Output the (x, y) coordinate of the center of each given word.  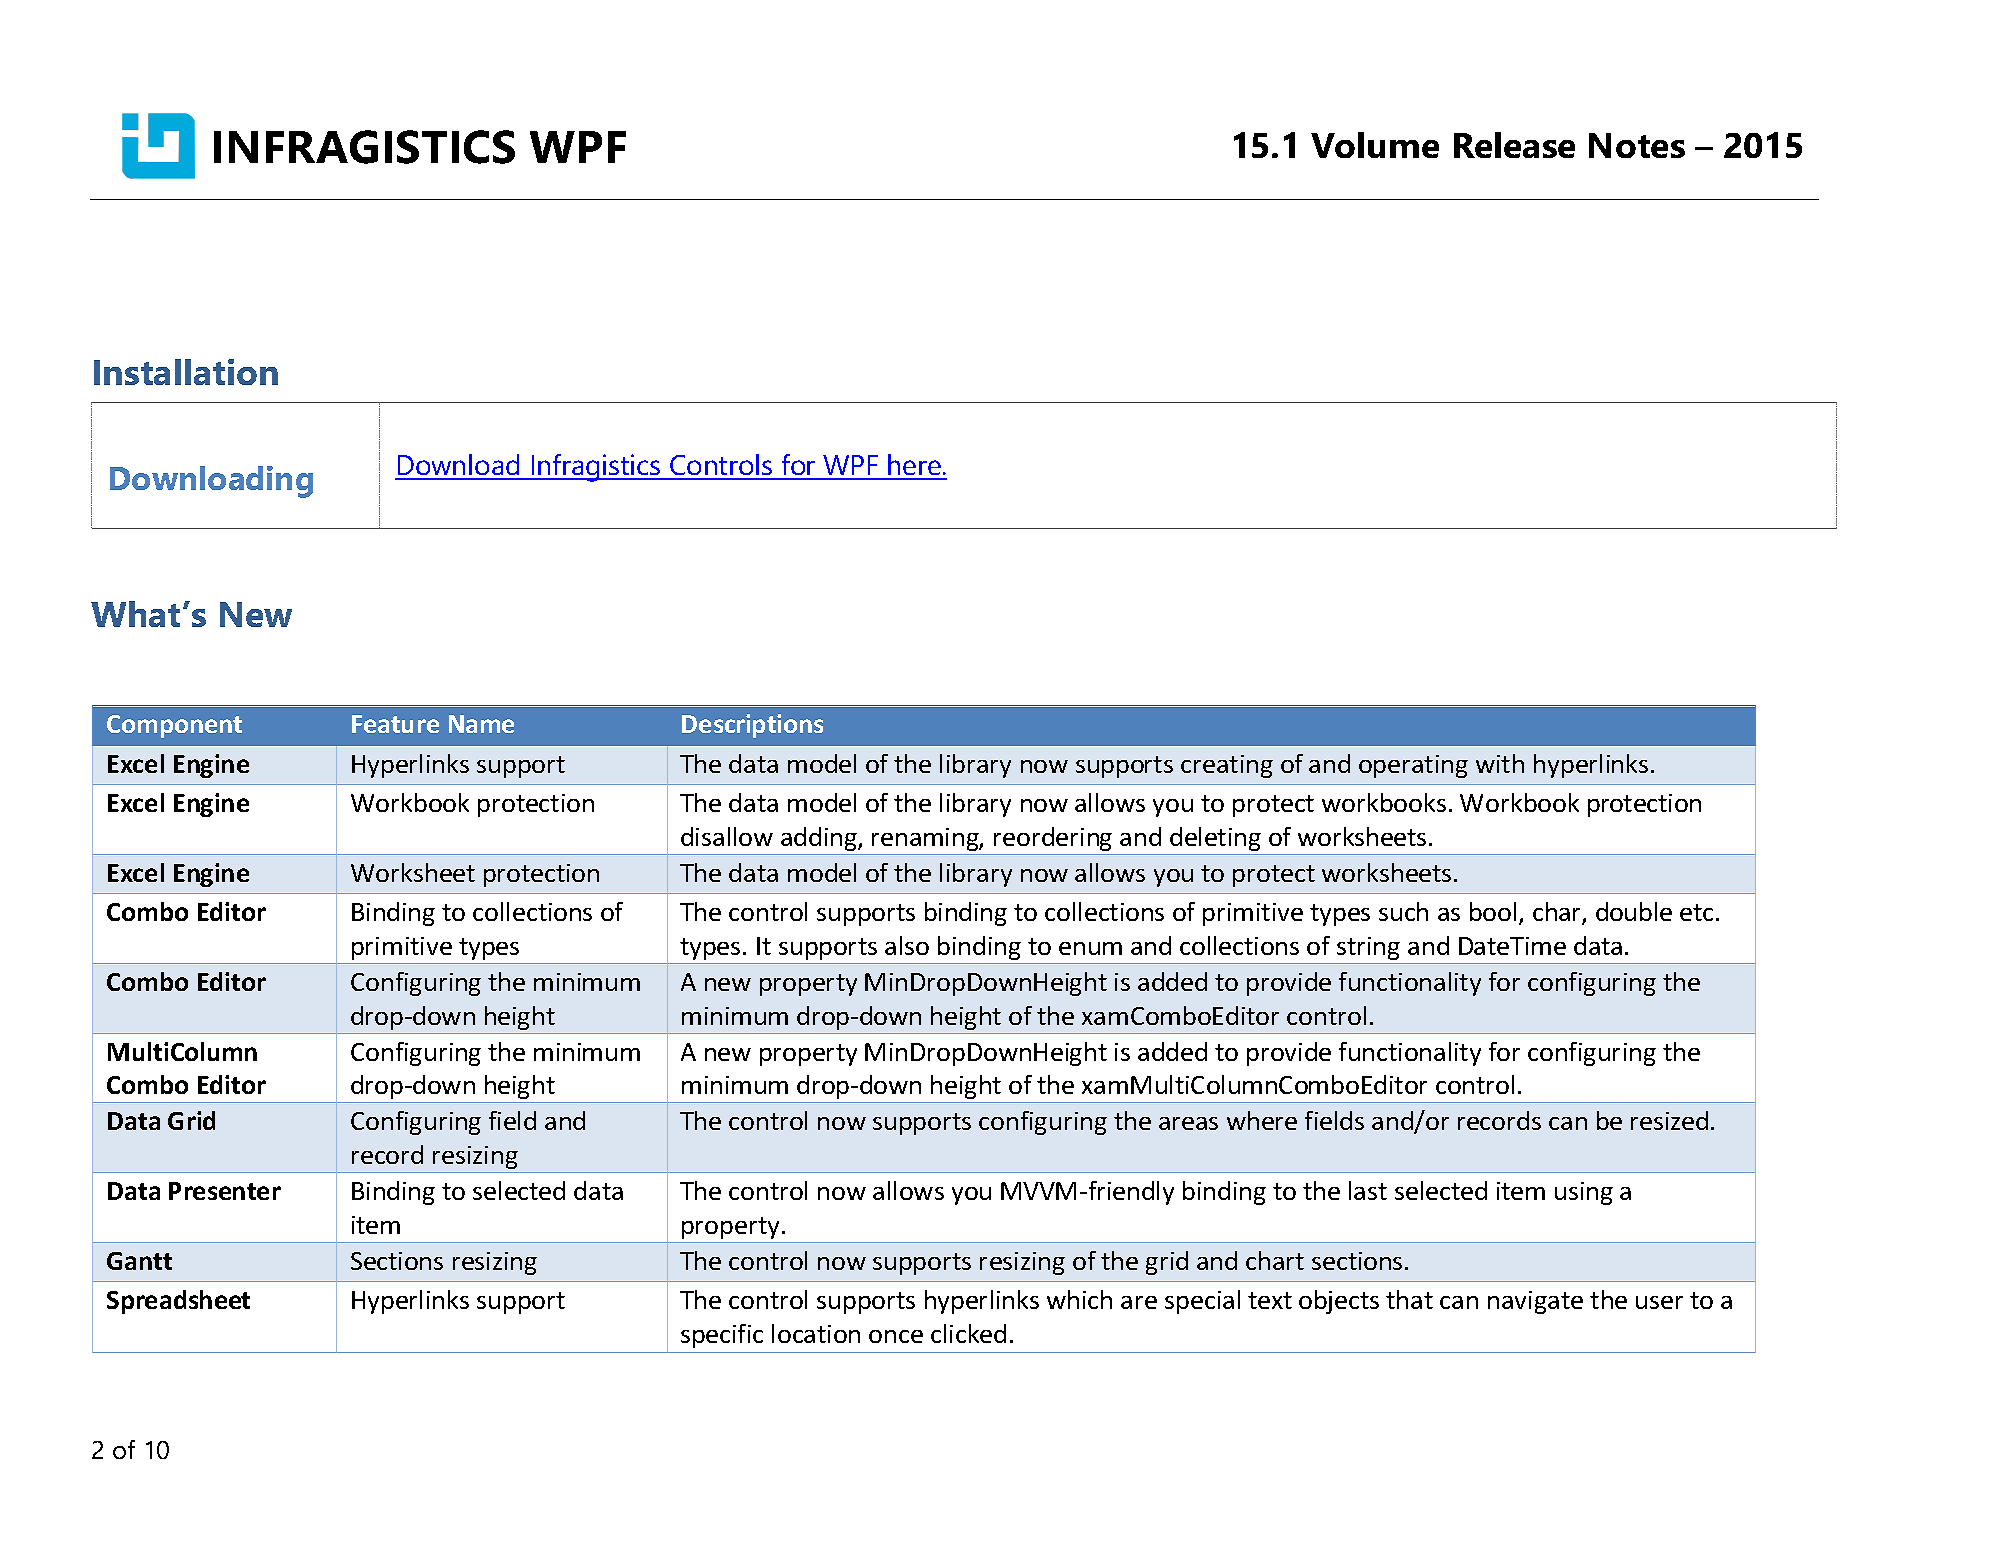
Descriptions (752, 726)
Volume (1375, 145)
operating (1413, 766)
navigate (1535, 1302)
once (896, 1336)
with (1500, 763)
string (1368, 948)
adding (820, 839)
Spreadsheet (178, 1302)
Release (1514, 145)
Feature (395, 724)
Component (174, 726)
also (907, 945)
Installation (186, 372)
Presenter (225, 1191)
